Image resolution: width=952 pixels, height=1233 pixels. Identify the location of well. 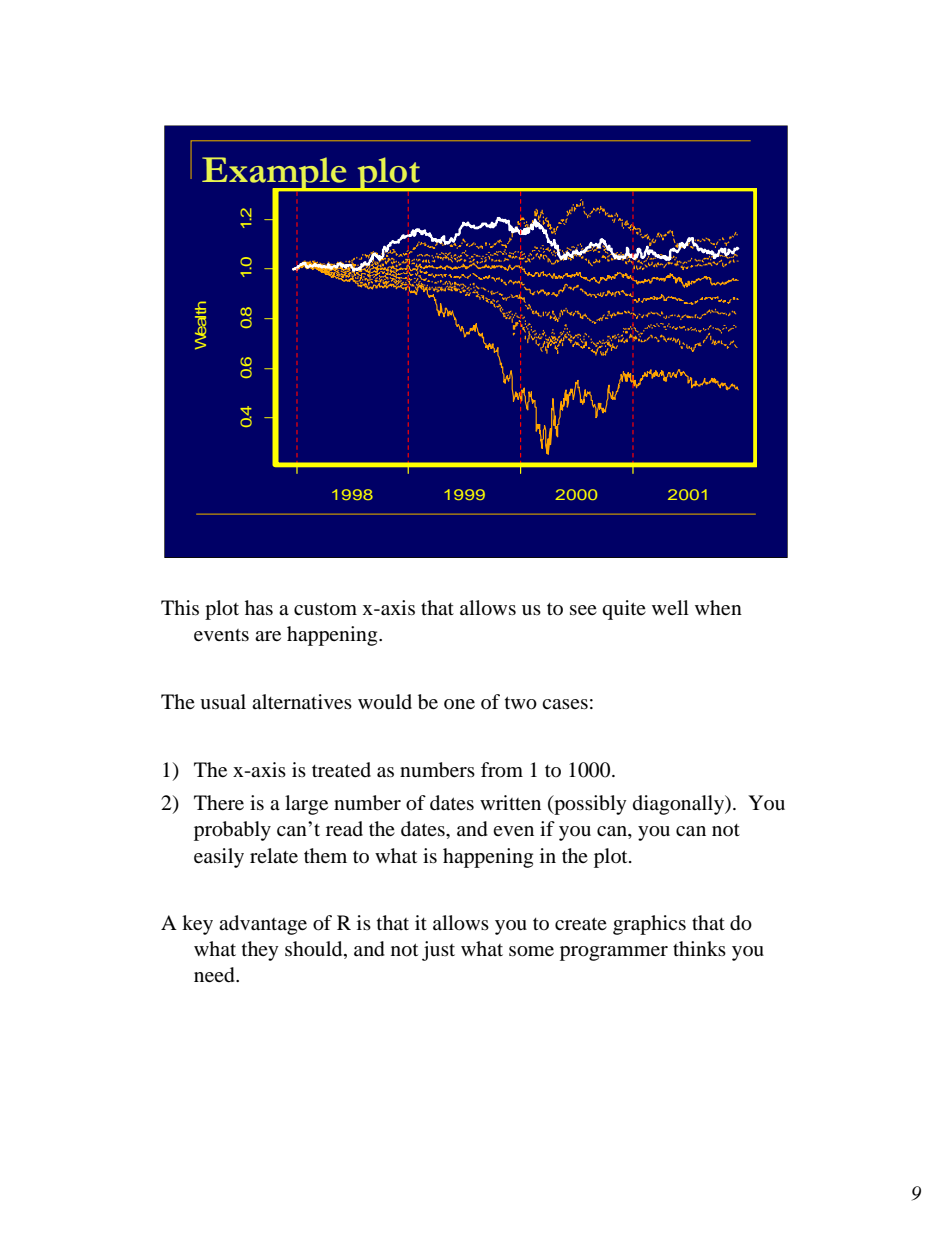
(670, 607).
